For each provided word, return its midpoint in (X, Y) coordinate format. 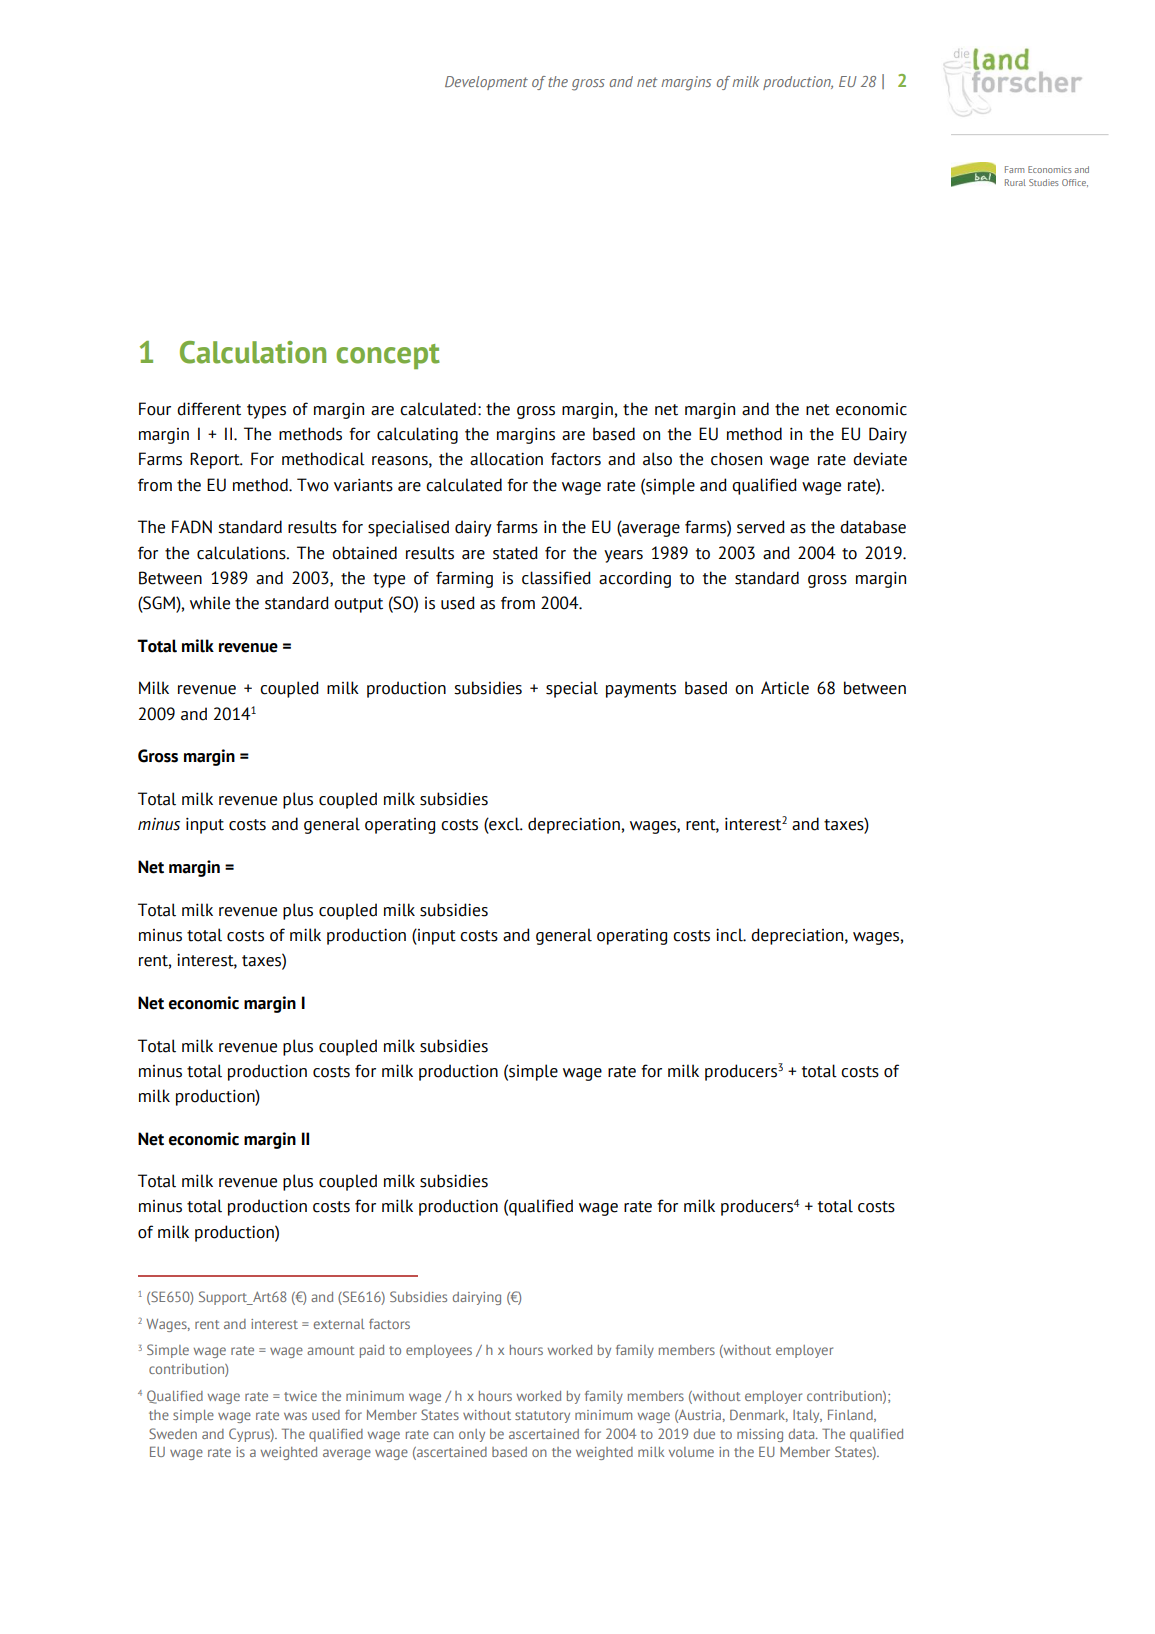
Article (785, 688)
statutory (542, 1417)
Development (486, 83)
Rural (1015, 182)
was (295, 1416)
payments (641, 690)
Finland (851, 1415)
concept (388, 356)
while (210, 603)
